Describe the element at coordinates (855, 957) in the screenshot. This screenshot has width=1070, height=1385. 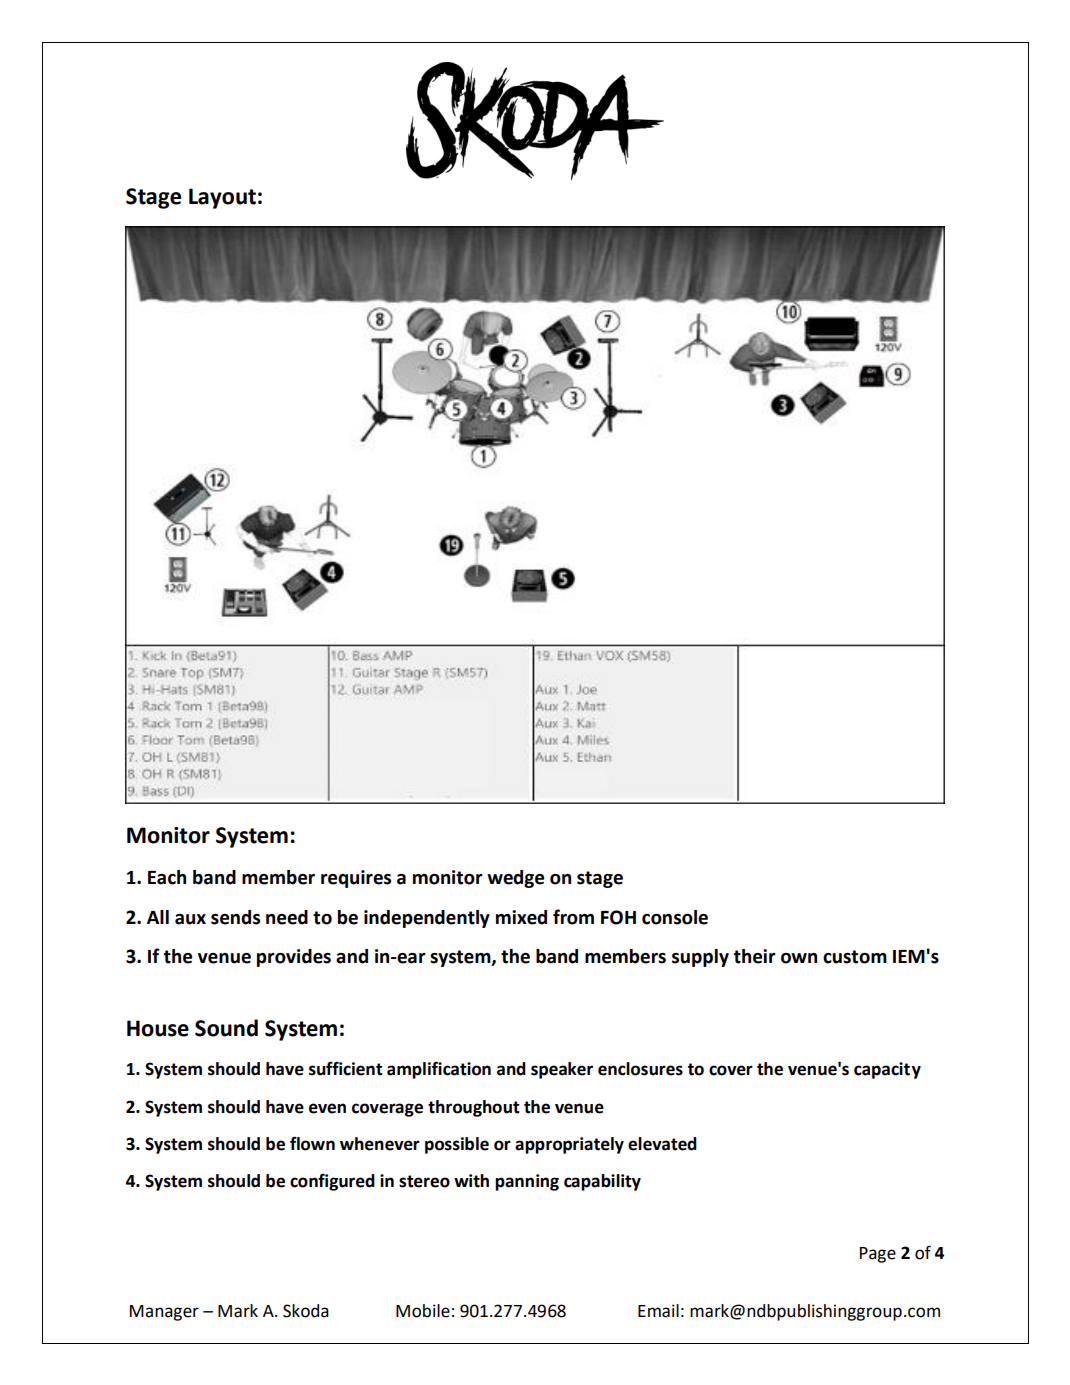
I see `custom` at that location.
